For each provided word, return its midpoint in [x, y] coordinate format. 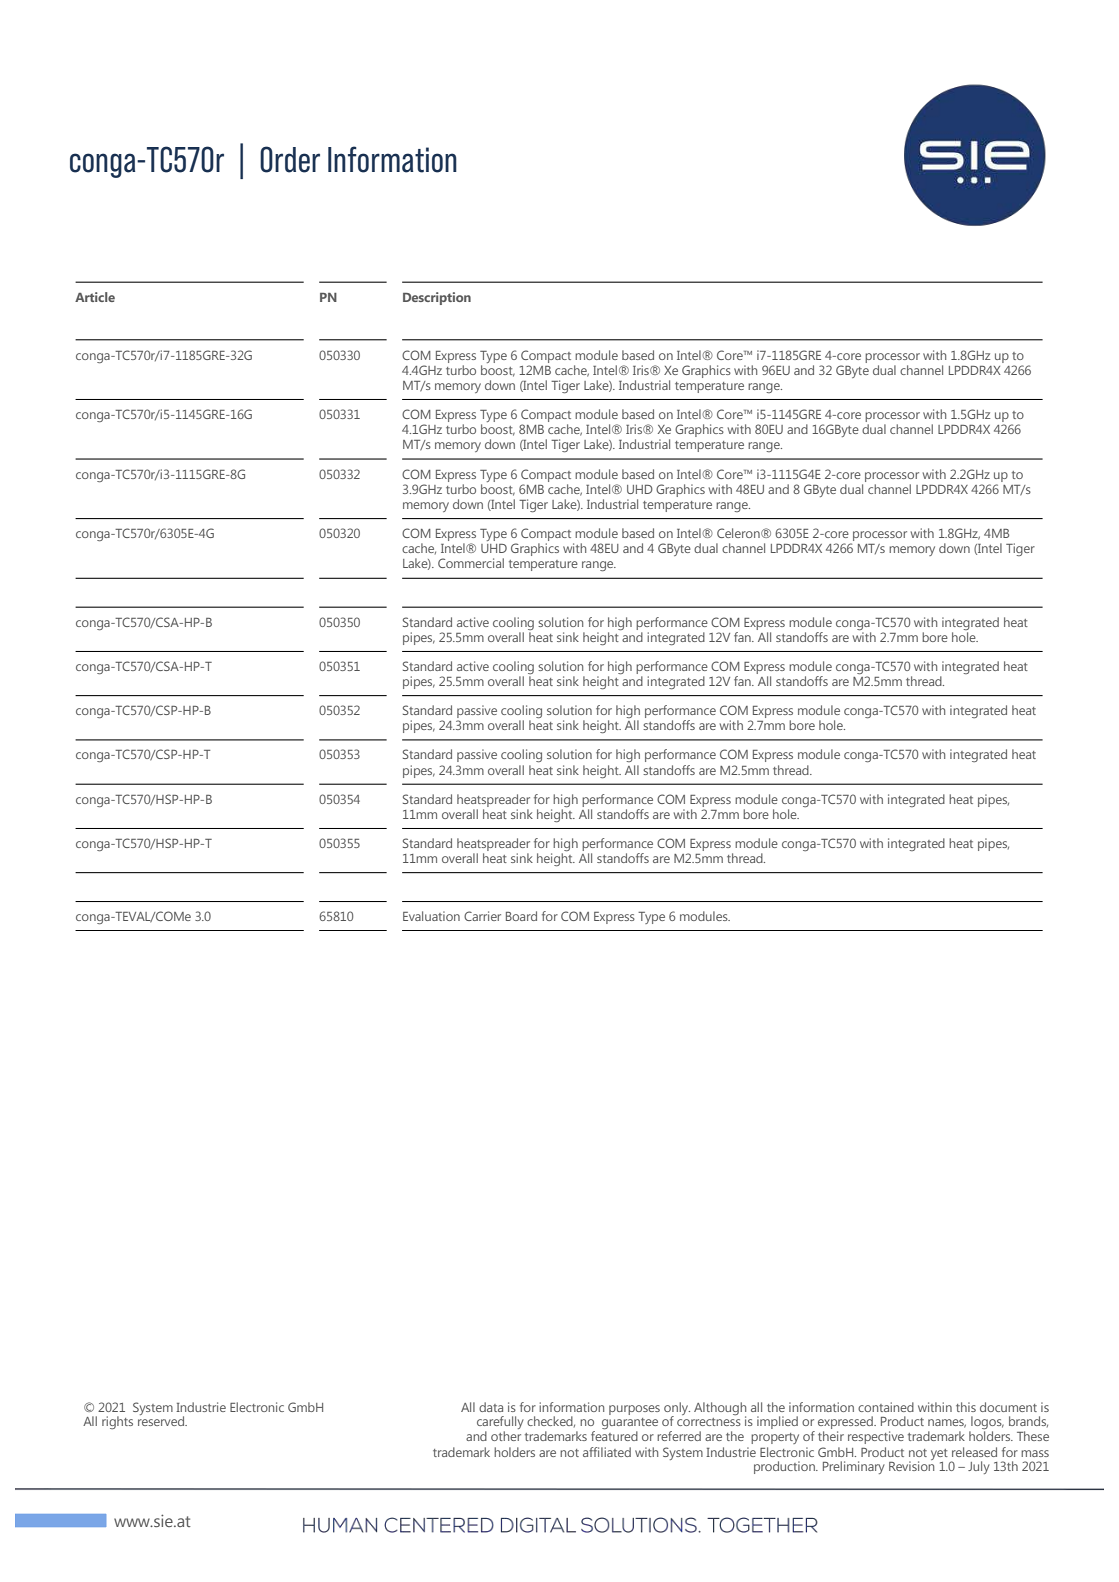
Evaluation [431, 916]
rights [117, 1422]
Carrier [482, 916]
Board [521, 916]
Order [290, 159]
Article [95, 297]
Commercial [471, 563]
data [491, 1407]
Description [437, 298]
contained [886, 1407]
